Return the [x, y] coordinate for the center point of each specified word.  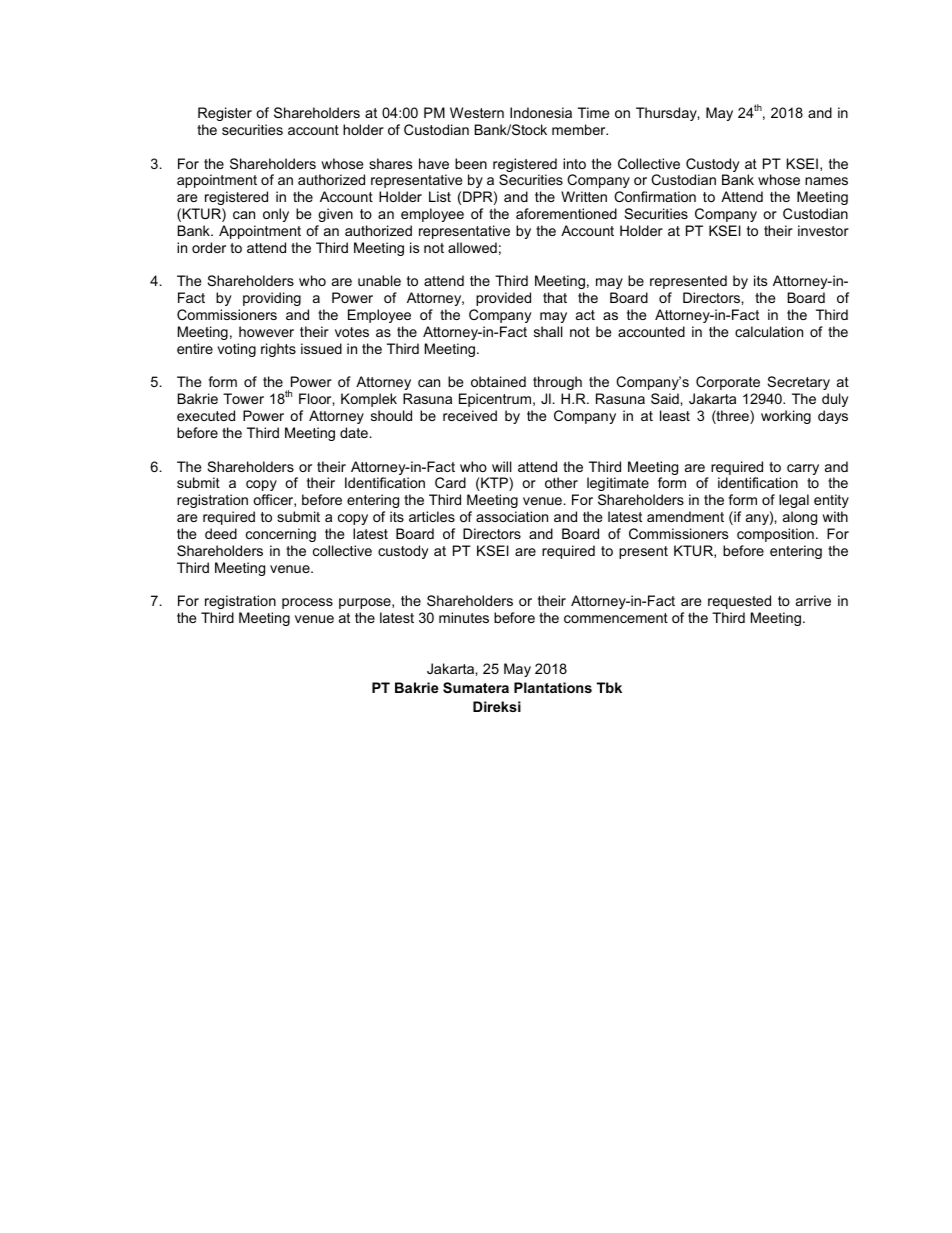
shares [390, 163]
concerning [281, 535]
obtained [498, 381]
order [209, 247]
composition [775, 535]
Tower [243, 398]
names [826, 181]
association [512, 516]
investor [823, 230]
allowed [472, 247]
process [307, 603]
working [786, 417]
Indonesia [541, 112]
